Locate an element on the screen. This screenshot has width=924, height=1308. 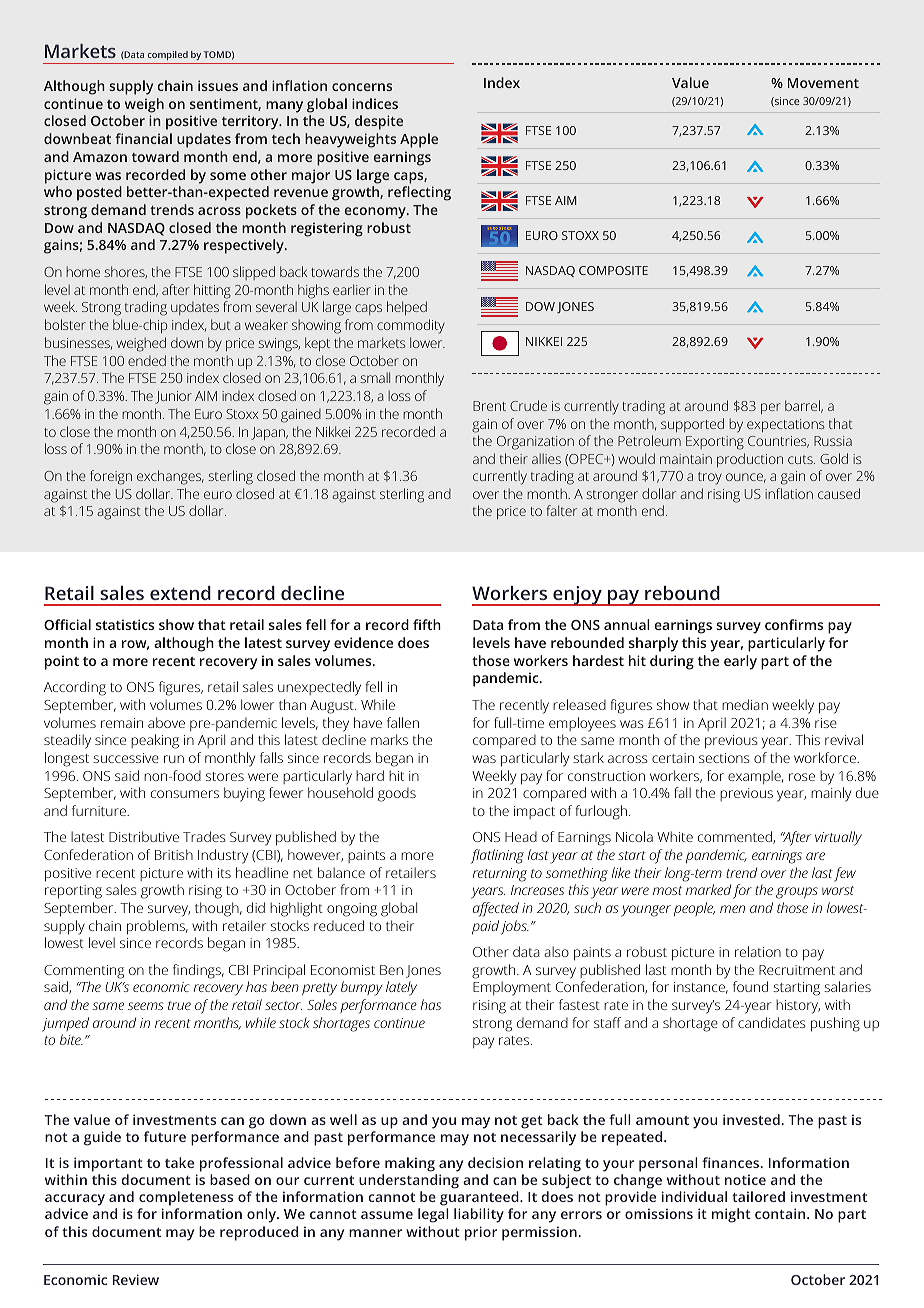
foreign is located at coordinates (111, 477).
